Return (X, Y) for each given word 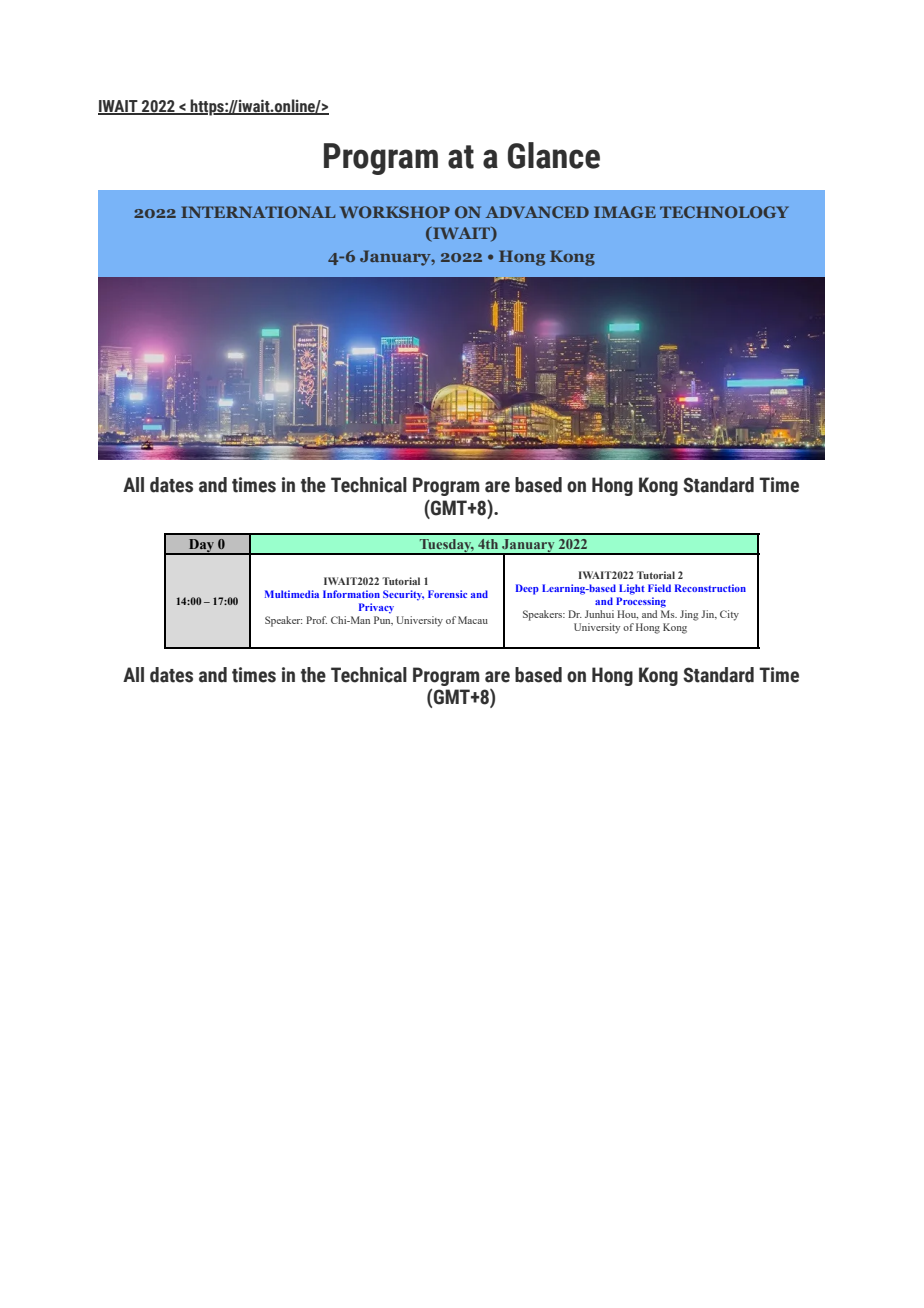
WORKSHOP (395, 212)
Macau (473, 620)
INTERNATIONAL (258, 212)
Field (659, 588)
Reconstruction (710, 588)
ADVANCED (537, 212)
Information (351, 594)
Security (403, 595)
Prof (316, 620)
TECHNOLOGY (724, 212)
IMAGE (625, 212)
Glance (554, 155)
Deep (527, 589)
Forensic (447, 594)
